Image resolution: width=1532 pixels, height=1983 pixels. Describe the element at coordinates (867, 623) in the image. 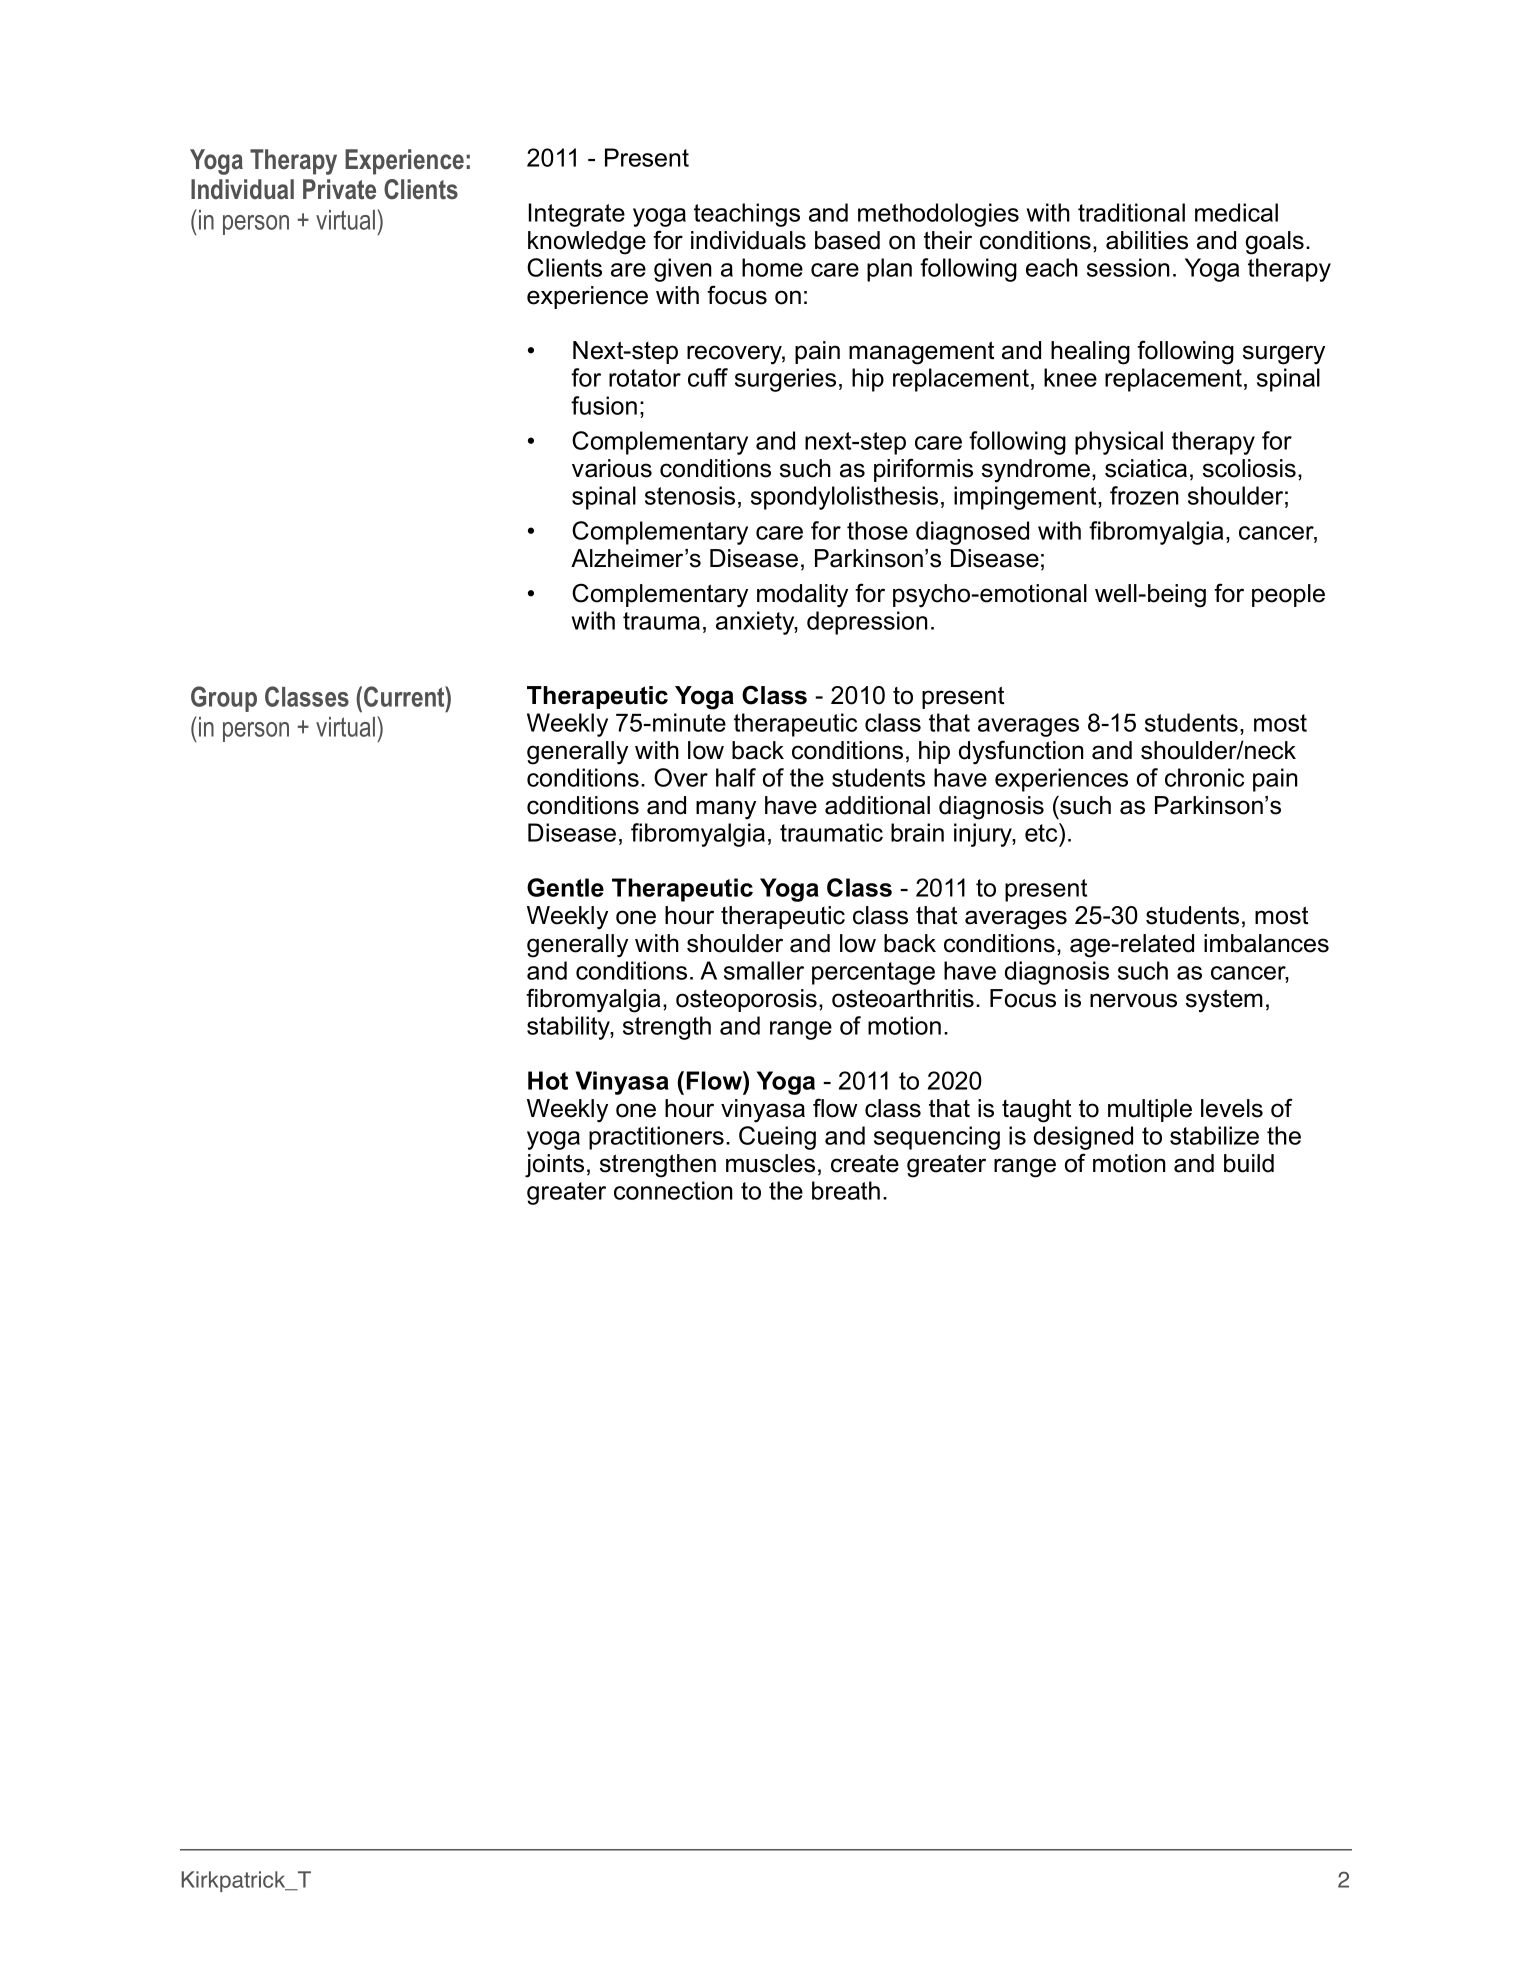

I see `depression` at that location.
